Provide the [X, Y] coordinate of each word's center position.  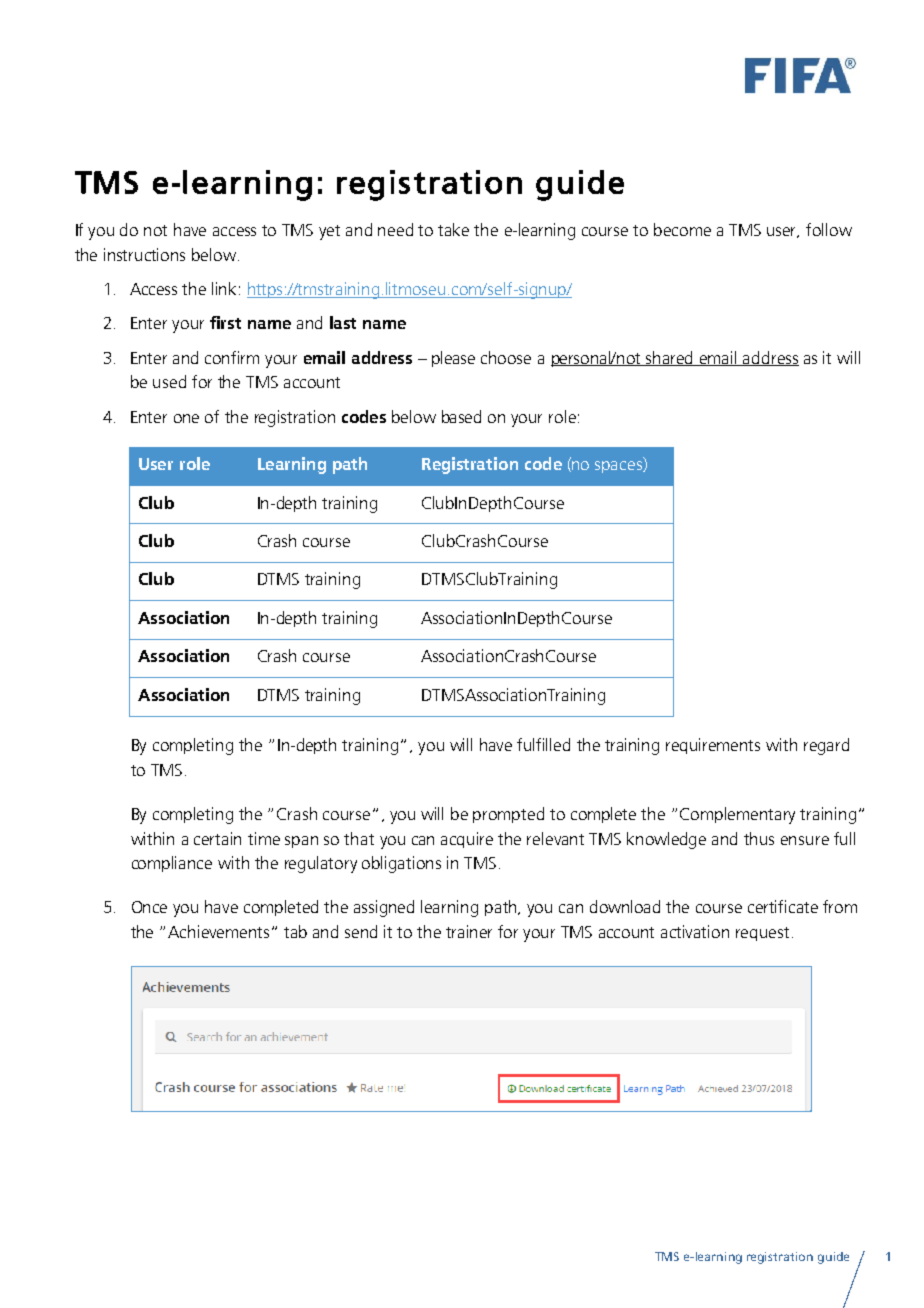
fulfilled [543, 744]
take [453, 229]
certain [217, 838]
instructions [144, 254]
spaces [619, 467]
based [461, 416]
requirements [713, 746]
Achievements [218, 931]
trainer [469, 931]
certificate [783, 906]
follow [829, 229]
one [186, 418]
